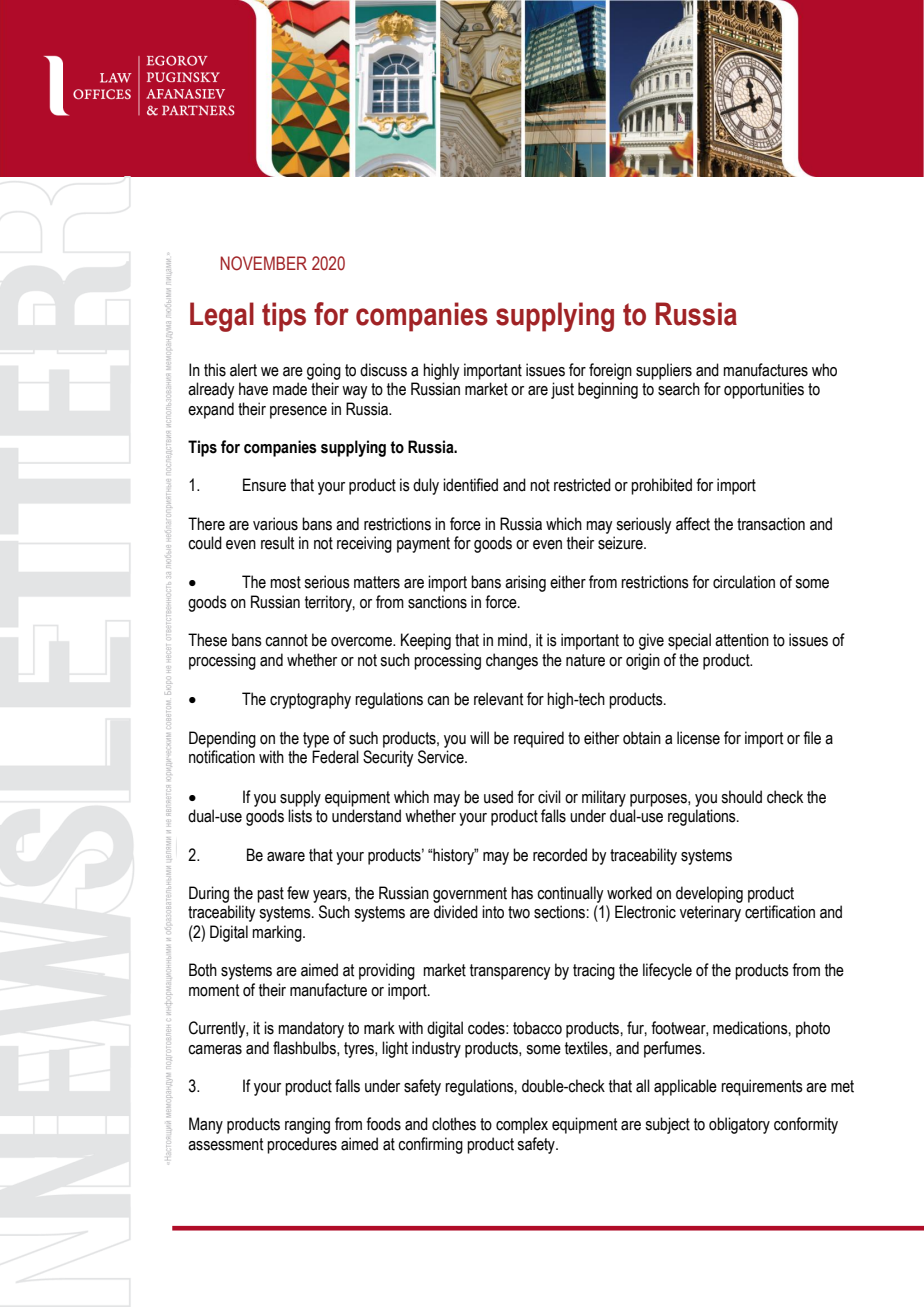  Describe the element at coordinates (263, 263) in the screenshot. I see `NOVEMBER` at that location.
